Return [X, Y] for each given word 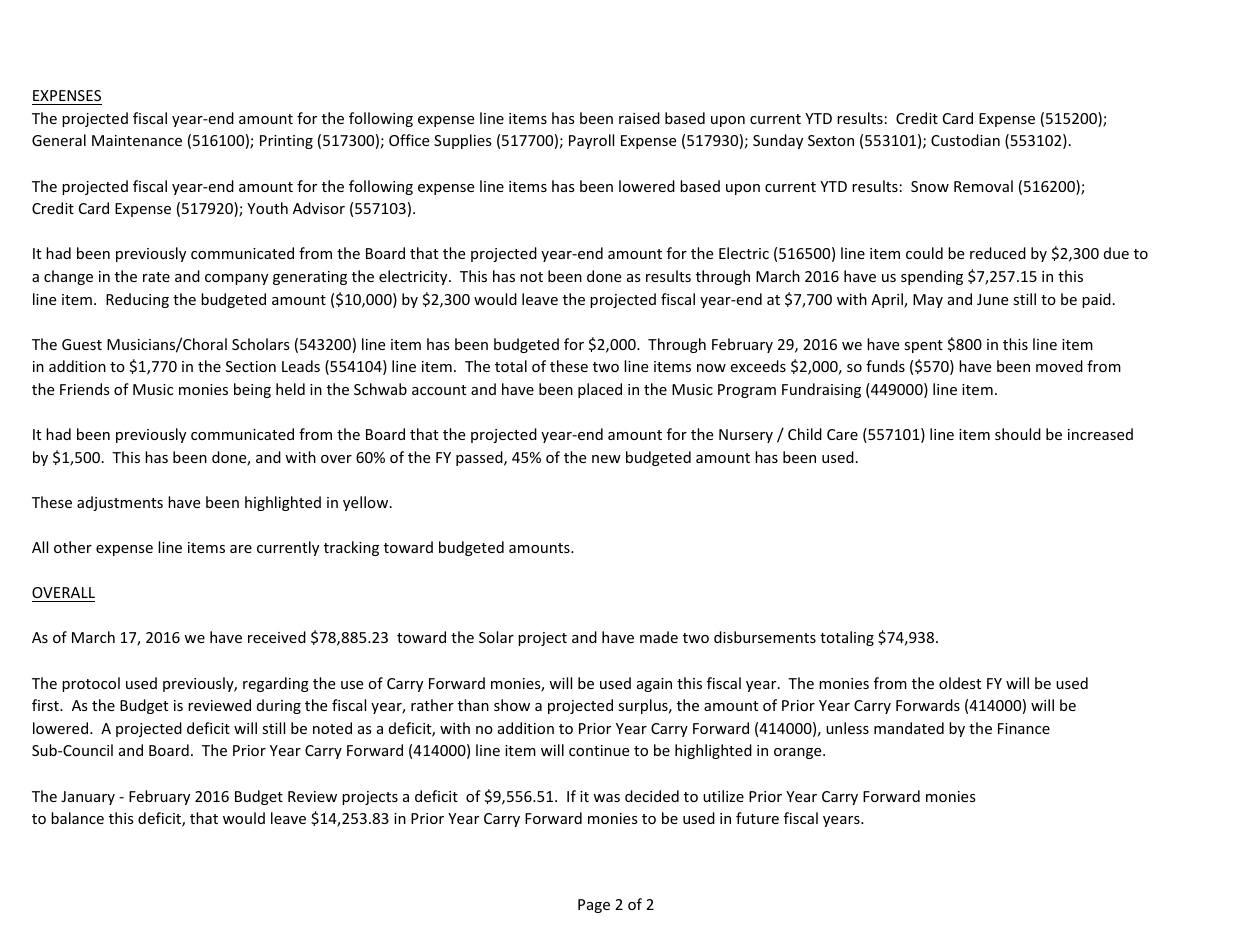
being [252, 390]
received [277, 637]
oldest [960, 683]
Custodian [965, 140]
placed [600, 390]
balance [77, 818]
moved [1059, 366]
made [659, 637]
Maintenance [137, 140]
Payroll [591, 141]
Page [594, 906]
